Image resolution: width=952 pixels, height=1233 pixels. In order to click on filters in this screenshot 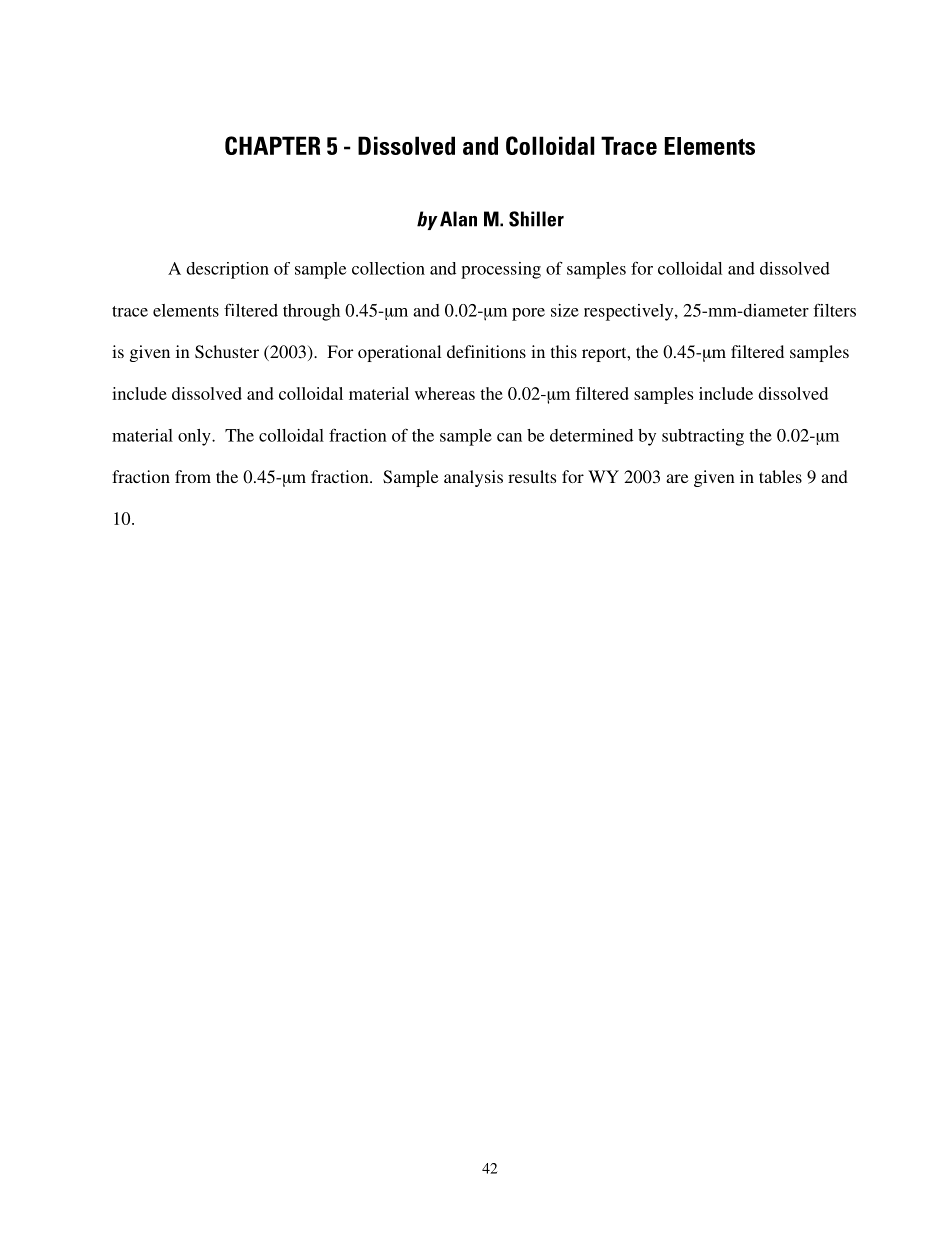, I will do `click(834, 310)`.
